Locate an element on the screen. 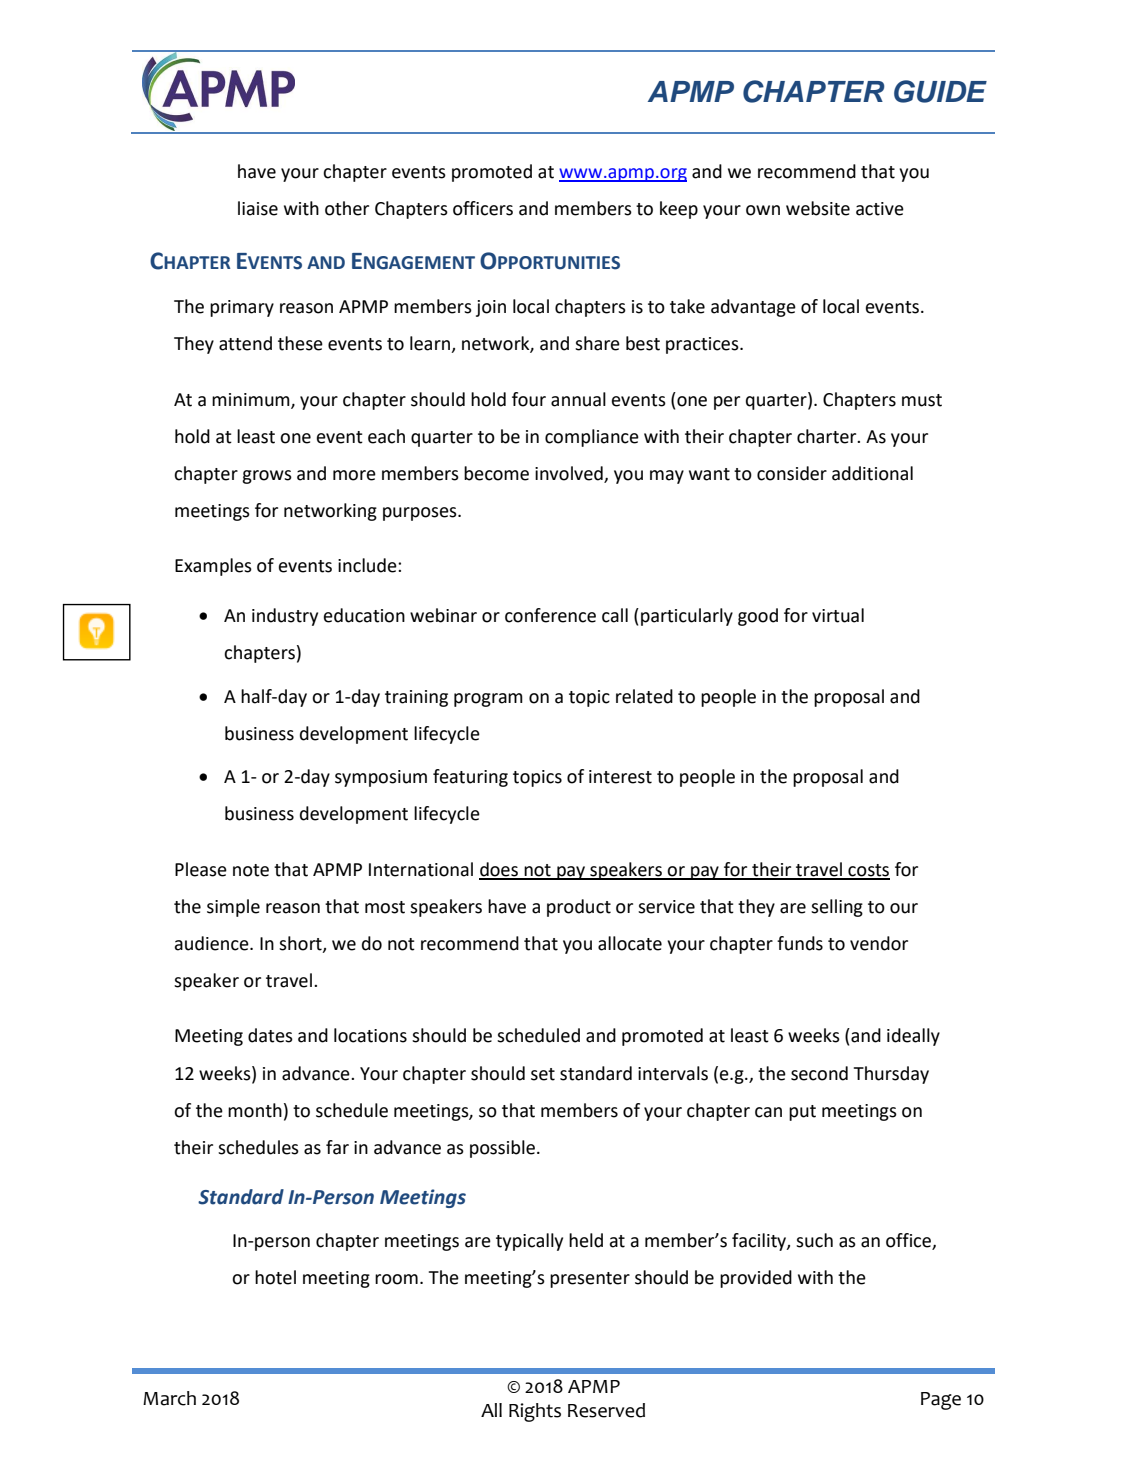  website is located at coordinates (818, 208).
